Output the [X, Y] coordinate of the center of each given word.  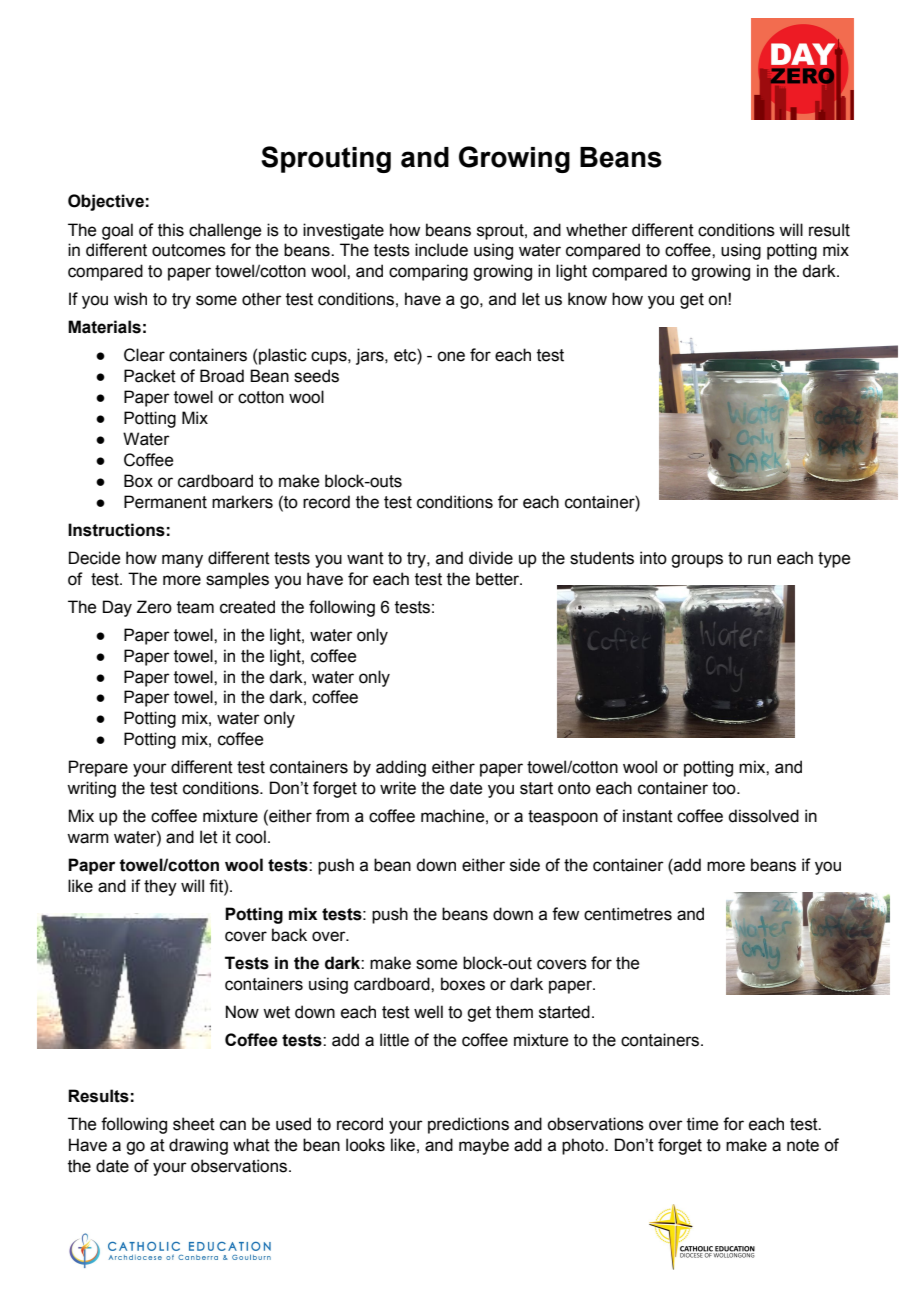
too [725, 788]
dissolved [763, 816]
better [499, 579]
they [160, 887]
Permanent [165, 502]
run [759, 559]
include [441, 250]
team [195, 607]
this [171, 230]
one [451, 356]
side [525, 865]
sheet [194, 1124]
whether [597, 230]
